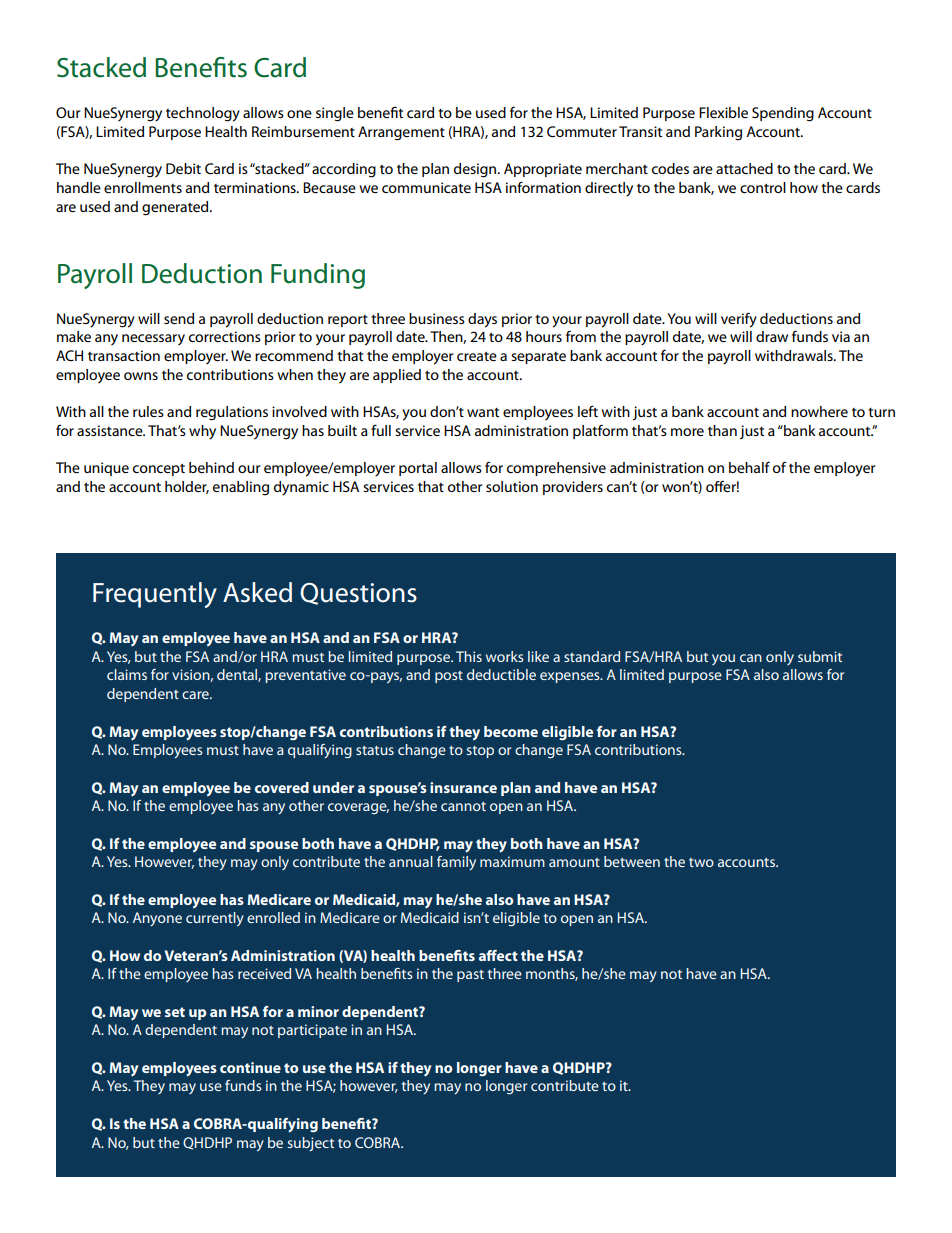 The width and height of the document is (952, 1233). I want to click on Spending, so click(783, 114).
